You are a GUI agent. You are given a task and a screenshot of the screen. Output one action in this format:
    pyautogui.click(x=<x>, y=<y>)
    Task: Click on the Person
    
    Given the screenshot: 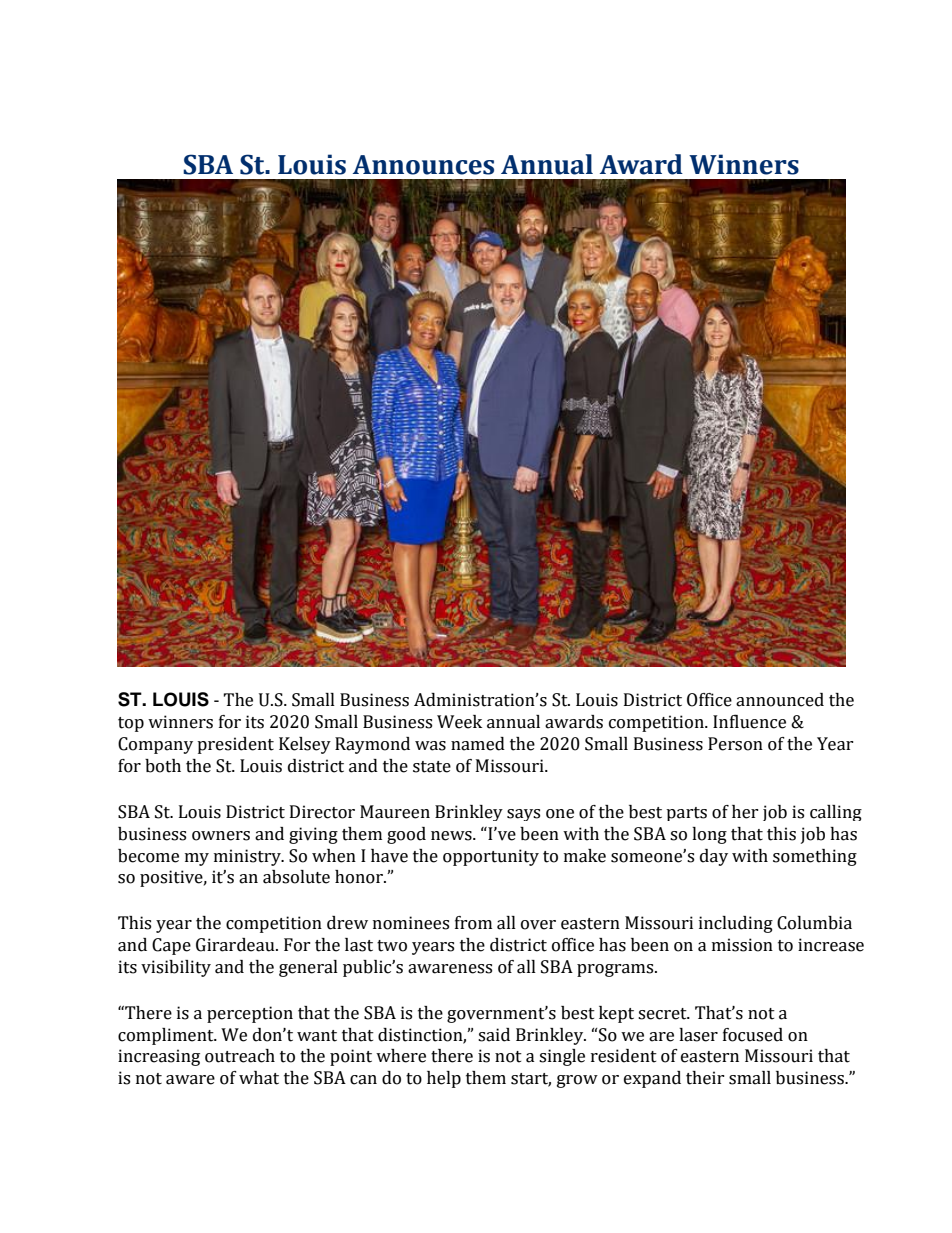 What is the action you would take?
    pyautogui.click(x=735, y=744)
